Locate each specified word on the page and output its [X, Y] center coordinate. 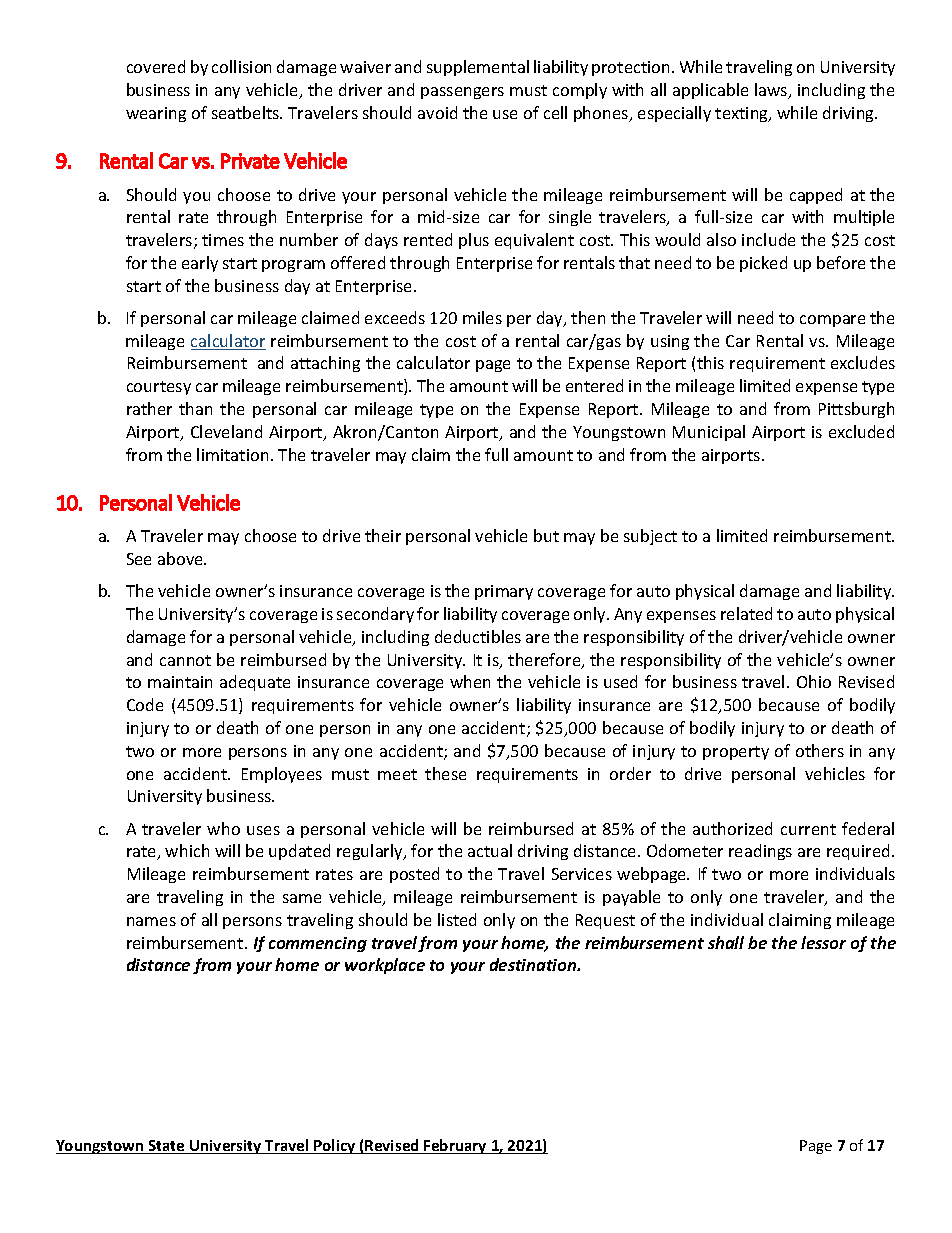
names [151, 921]
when [470, 681]
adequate [255, 683]
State [167, 1147]
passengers [462, 93]
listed [457, 919]
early [200, 264]
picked [763, 264]
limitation [232, 454]
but [546, 535]
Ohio [814, 681]
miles [482, 317]
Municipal [709, 433]
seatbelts [247, 112]
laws [772, 91]
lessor [823, 942]
